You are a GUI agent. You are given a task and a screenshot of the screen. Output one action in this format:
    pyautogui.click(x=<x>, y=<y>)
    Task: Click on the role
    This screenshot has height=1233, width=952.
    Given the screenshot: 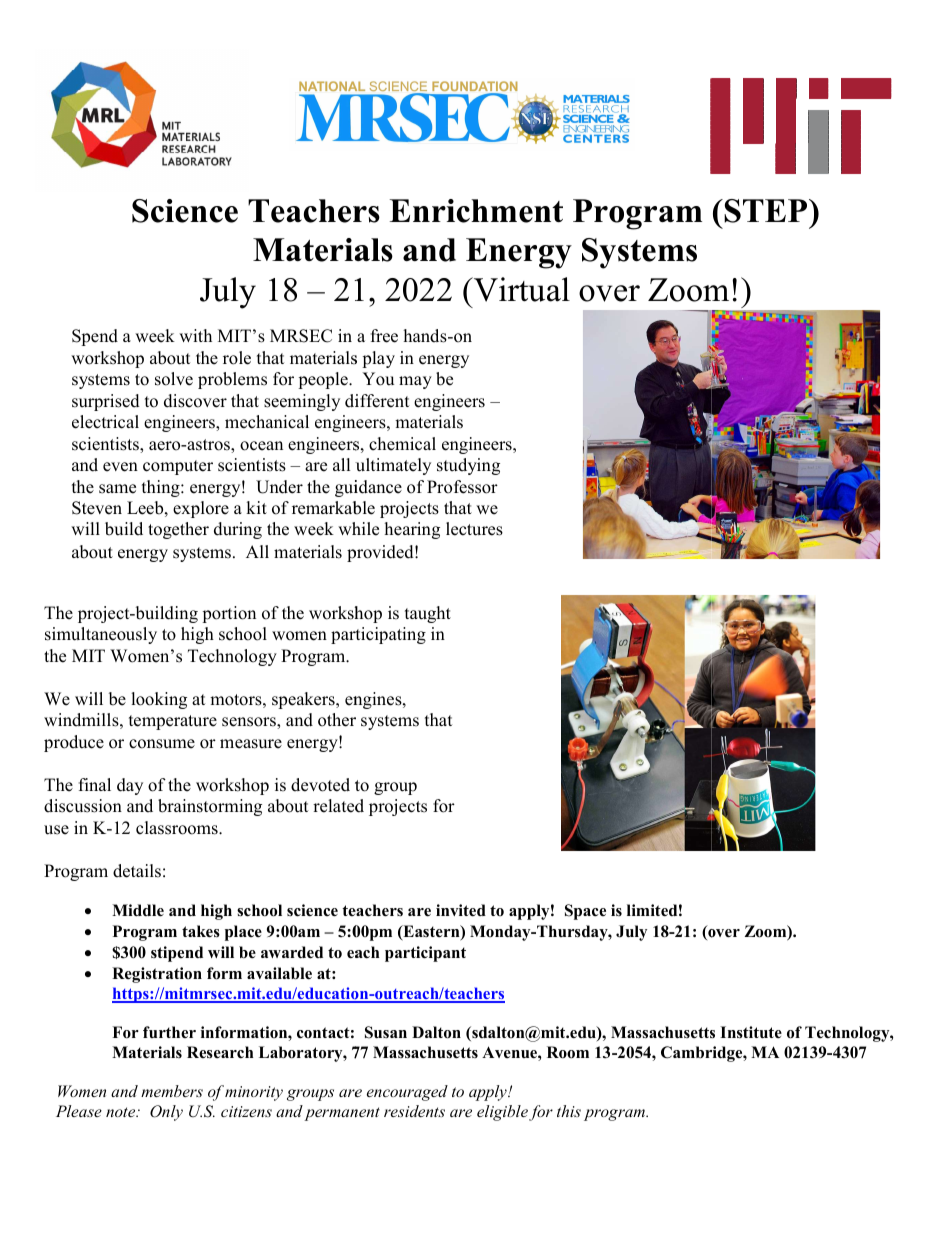 What is the action you would take?
    pyautogui.click(x=237, y=358)
